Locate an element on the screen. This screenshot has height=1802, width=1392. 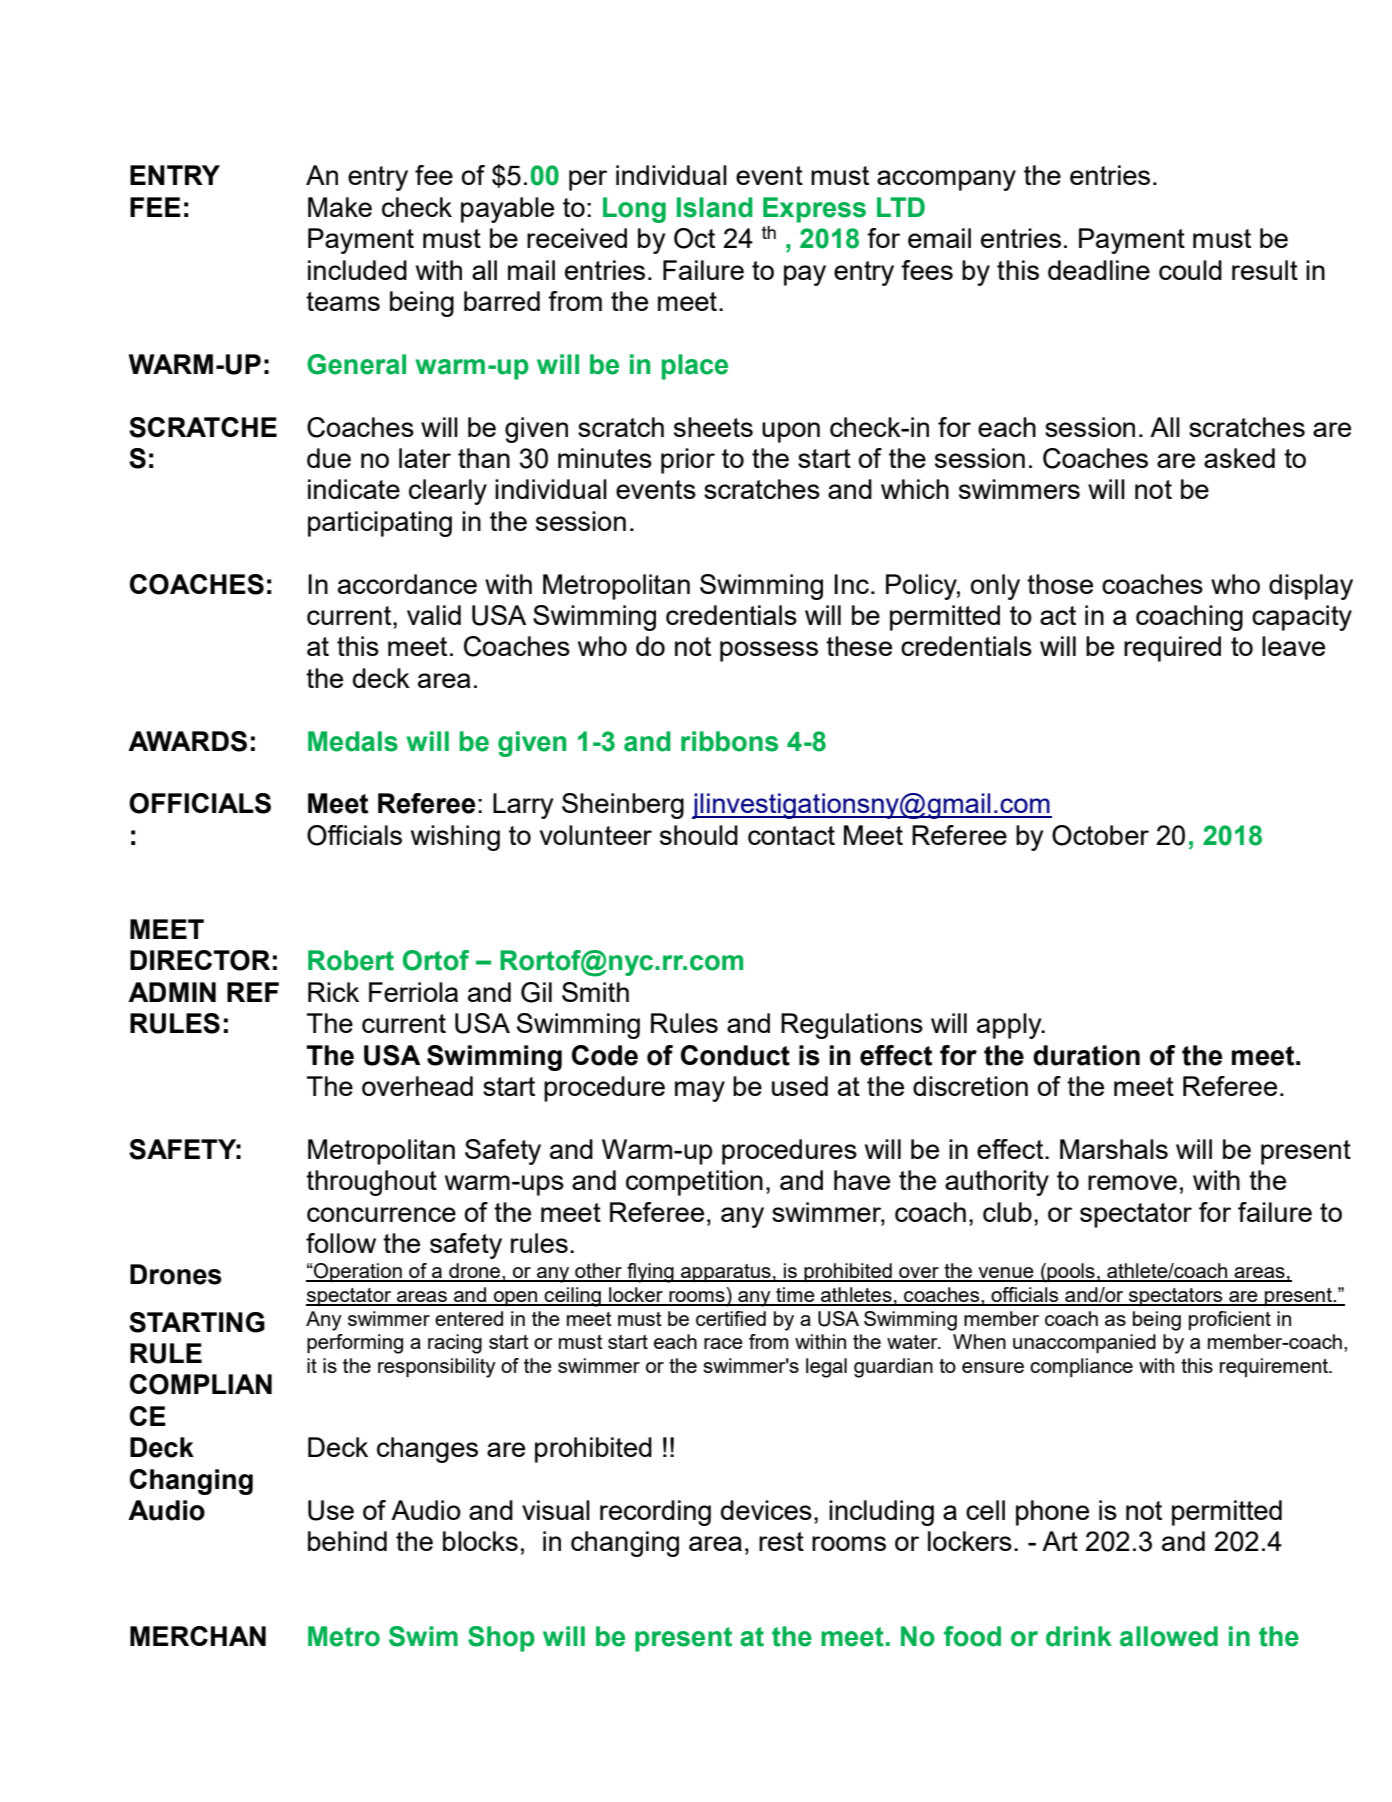
behind is located at coordinates (347, 1541).
